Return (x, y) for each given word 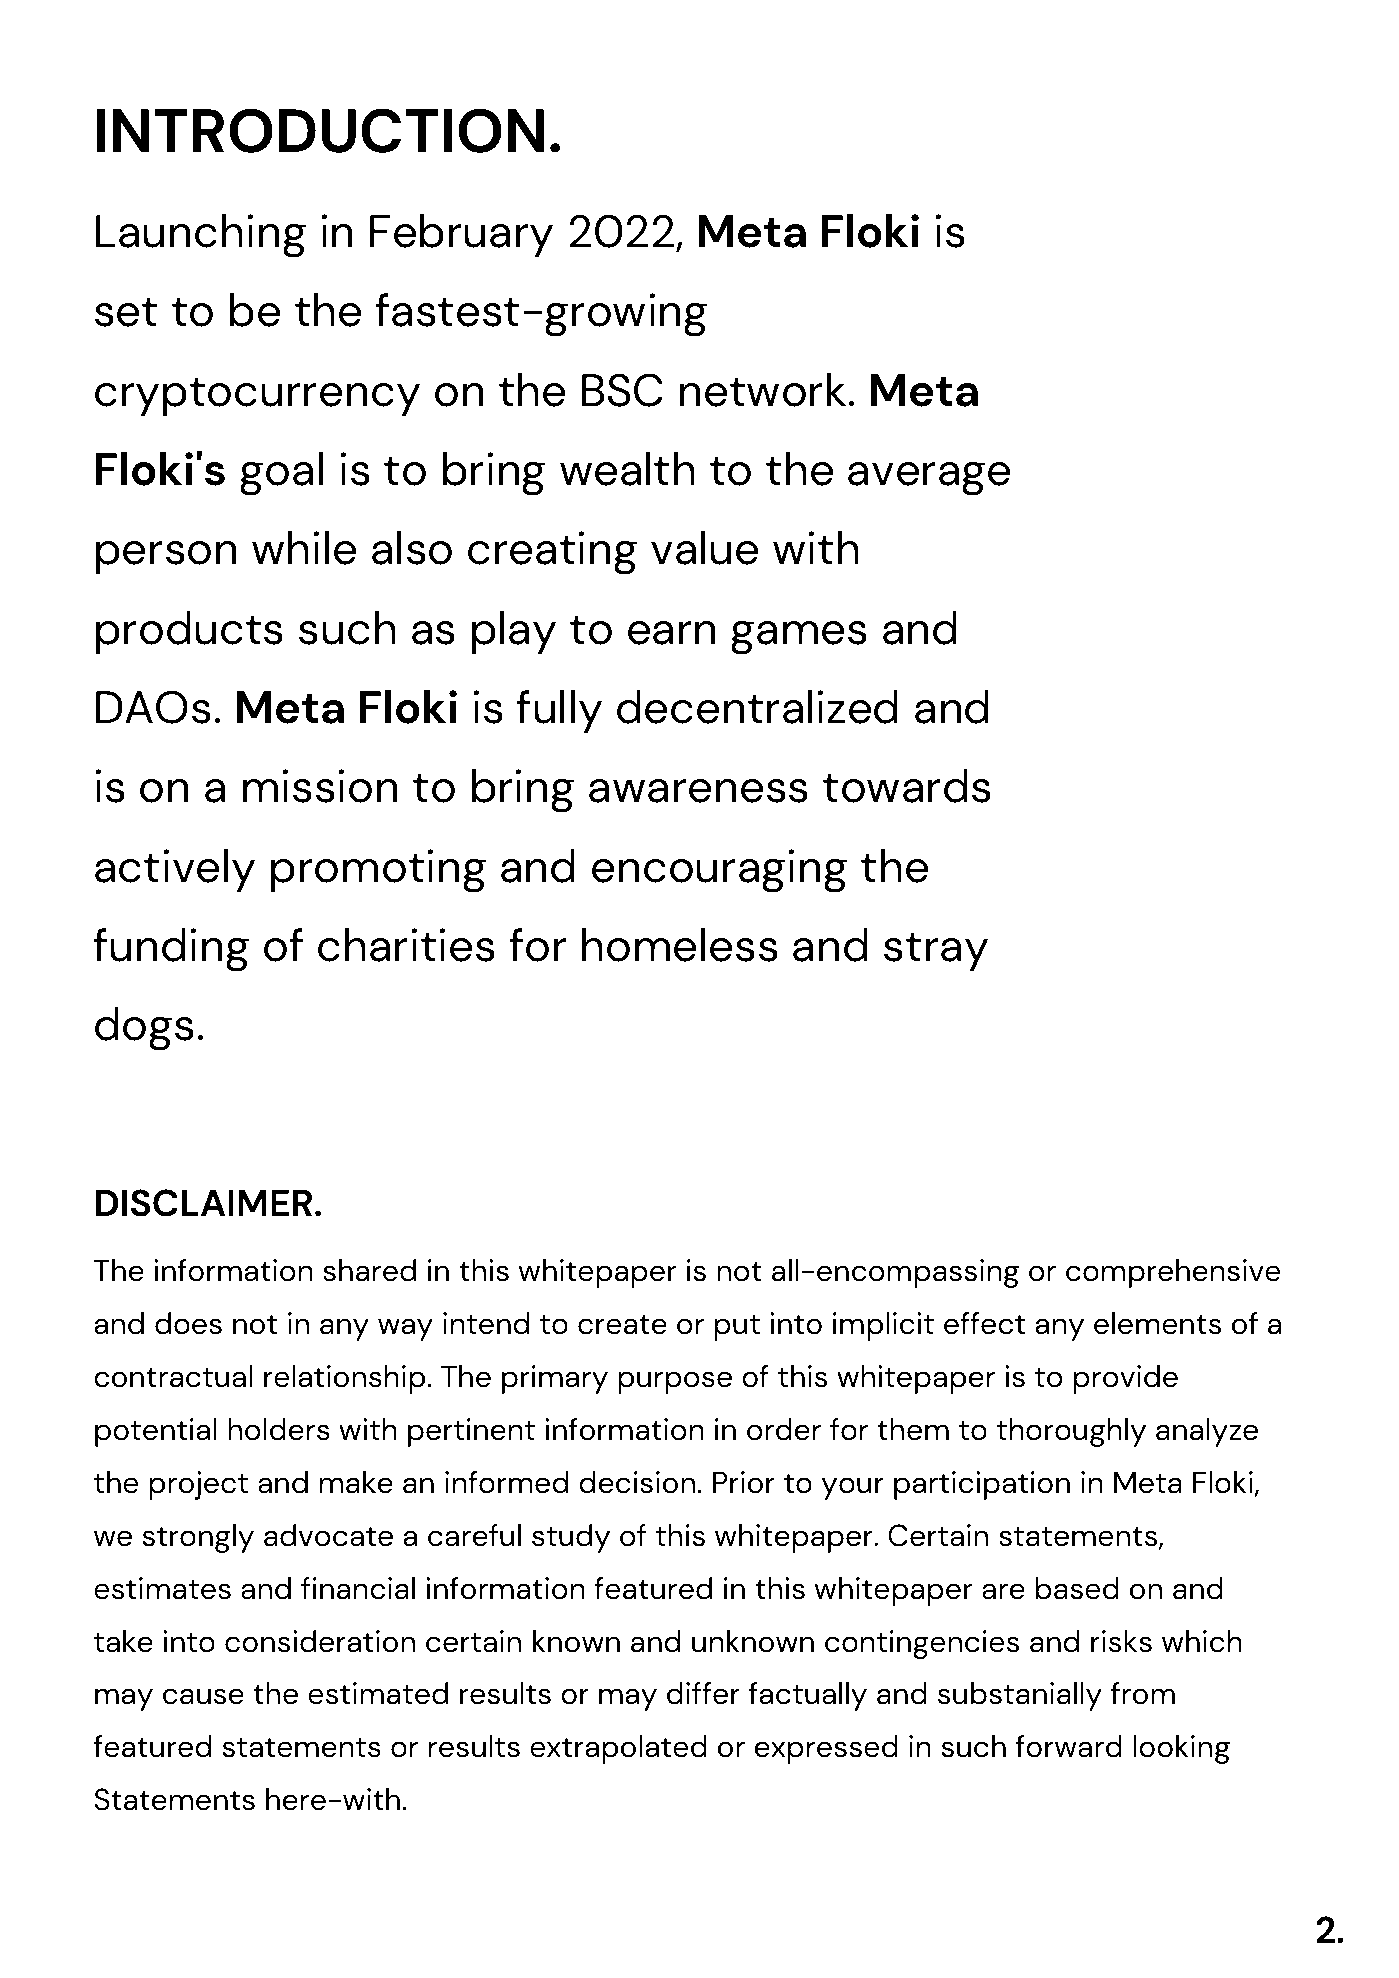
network (763, 390)
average (929, 479)
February (461, 235)
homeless (680, 945)
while (304, 548)
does (188, 1323)
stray (936, 952)
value (704, 548)
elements (1157, 1323)
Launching (201, 236)
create (622, 1325)
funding (171, 950)
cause (203, 1696)
